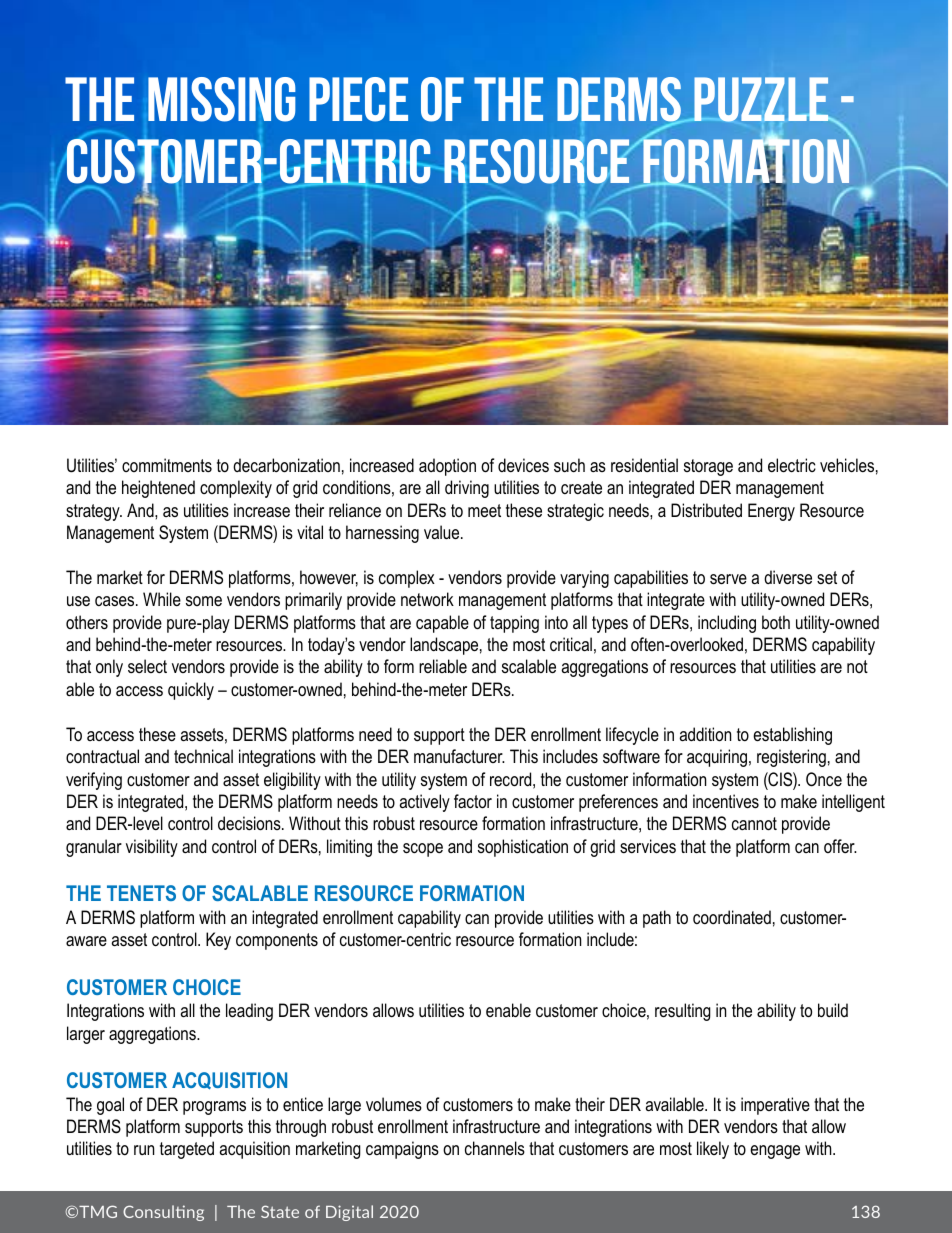 The height and width of the document is (1233, 952). What do you see at coordinates (792, 465) in the document?
I see `electric` at bounding box center [792, 465].
